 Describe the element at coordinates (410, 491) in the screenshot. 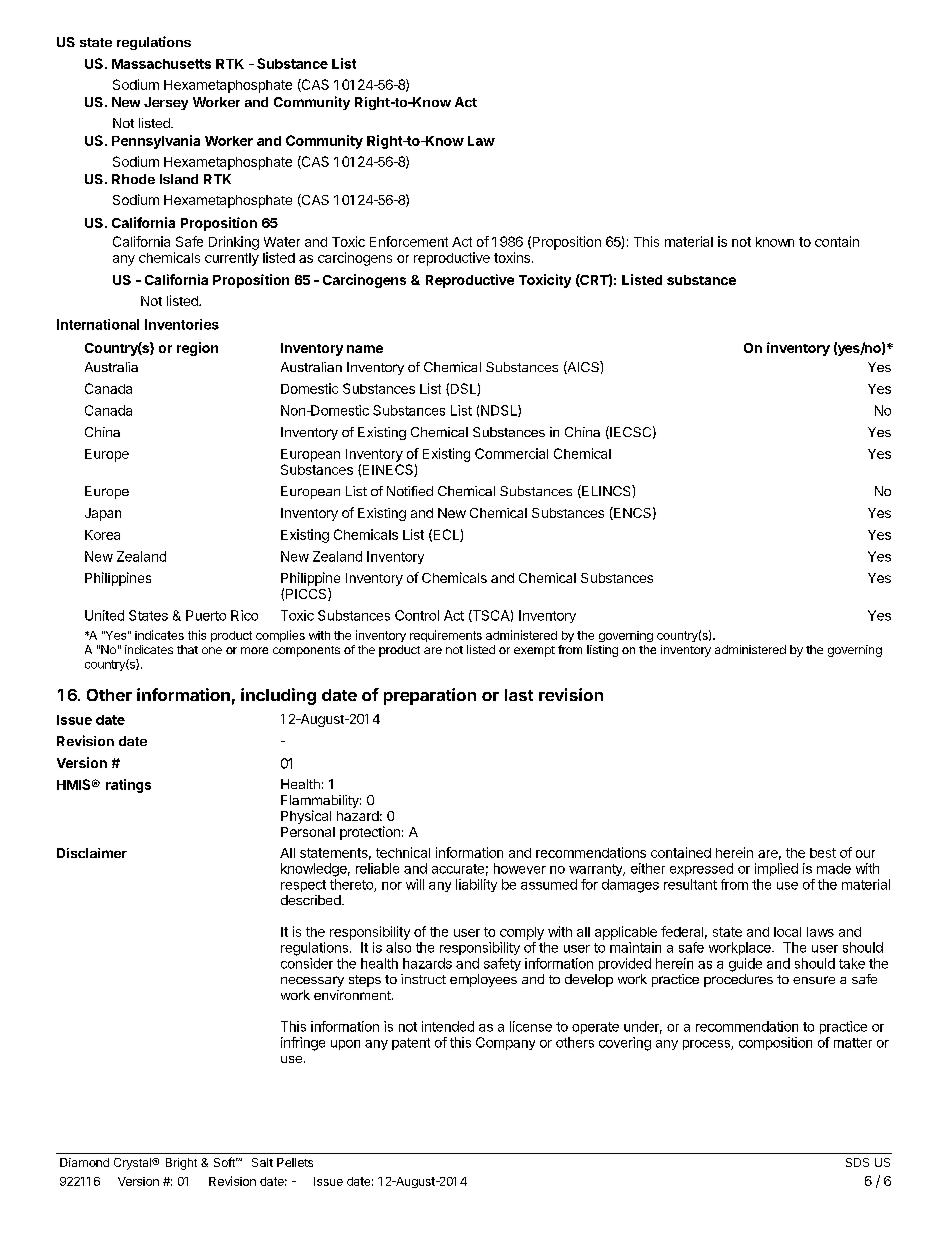

I see `Notified` at that location.
